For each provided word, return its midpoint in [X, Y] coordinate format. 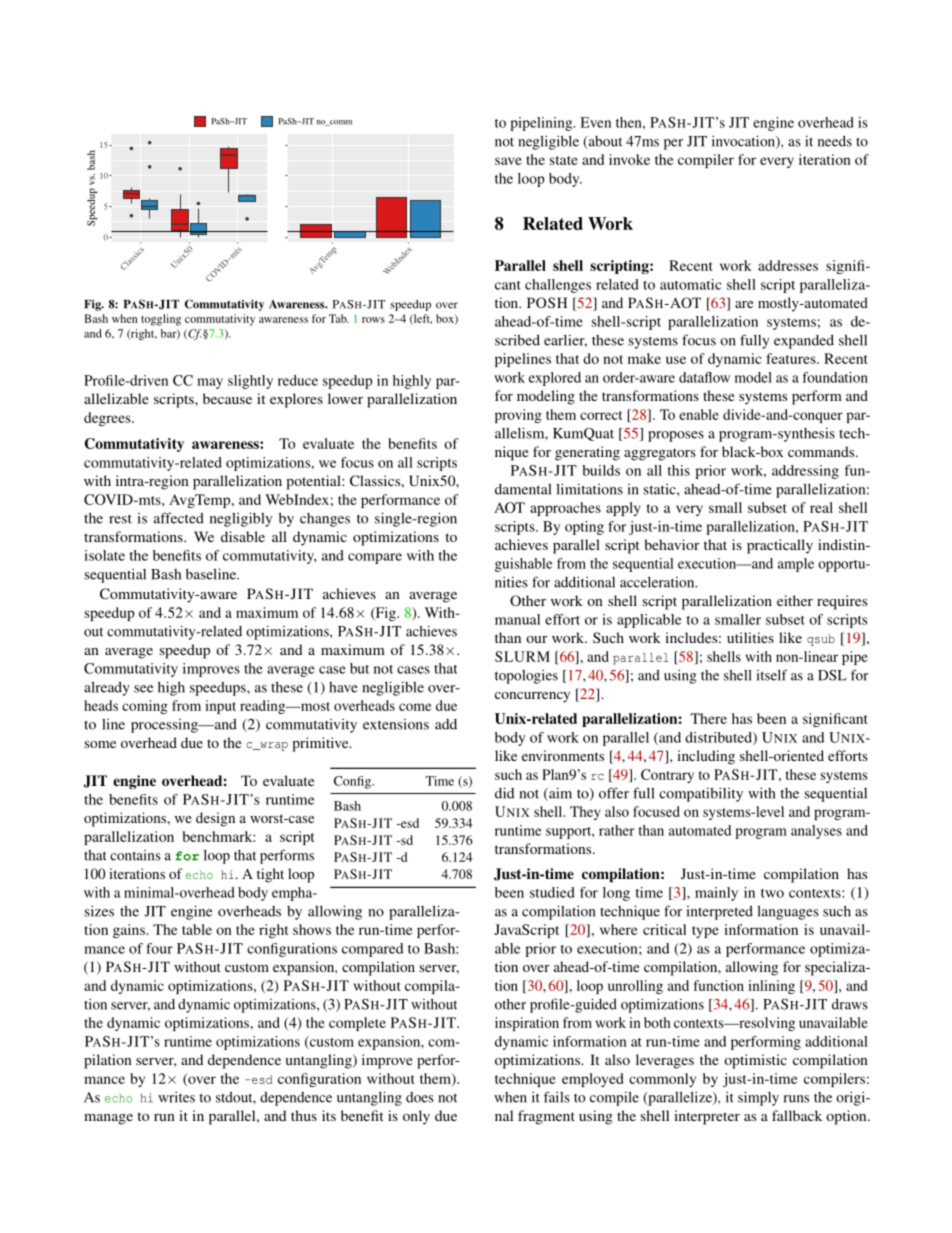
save [508, 161]
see [143, 689]
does [420, 1097]
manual [517, 619]
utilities [750, 637]
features [792, 358]
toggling [161, 320]
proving [518, 416]
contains [135, 855]
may [210, 383]
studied [552, 892]
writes [176, 1097]
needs [835, 141]
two [772, 893]
